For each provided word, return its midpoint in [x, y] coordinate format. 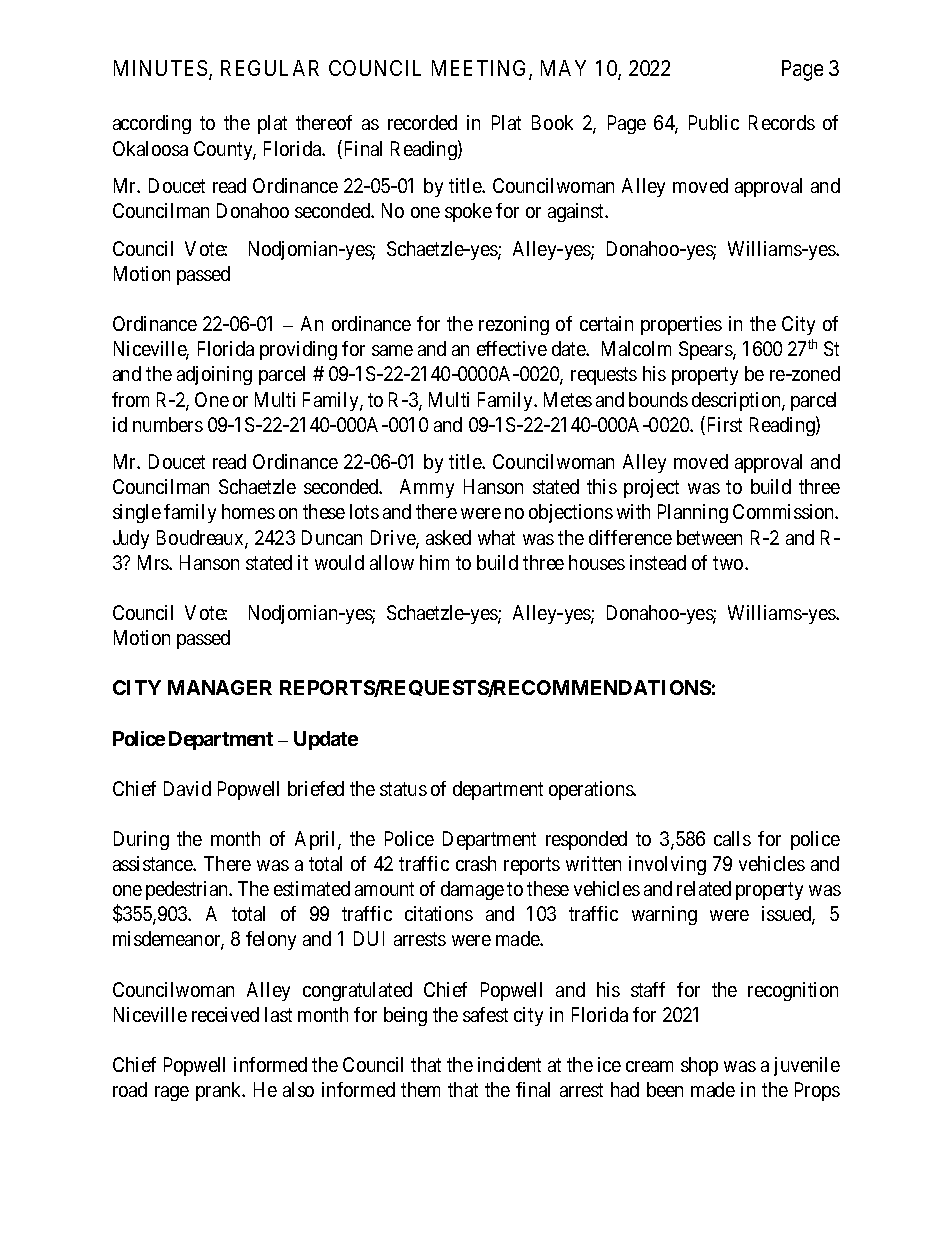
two [729, 563]
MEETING [481, 69]
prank [220, 1091]
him [434, 562]
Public [714, 122]
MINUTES [162, 69]
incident [509, 1064]
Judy [131, 539]
